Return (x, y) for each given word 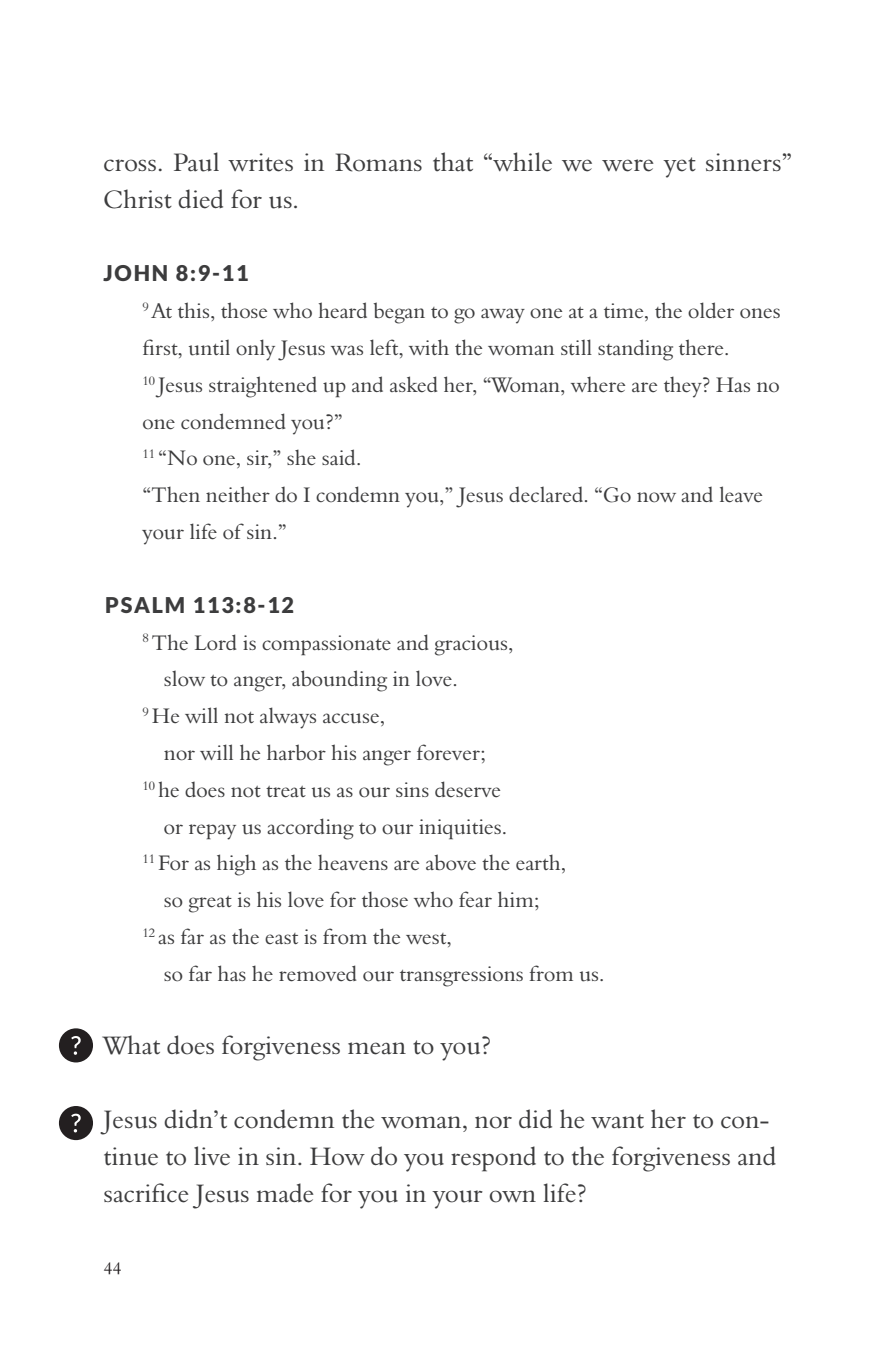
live (212, 1156)
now (656, 497)
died (200, 199)
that (453, 162)
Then (176, 494)
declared (546, 495)
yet (679, 167)
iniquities (461, 829)
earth (539, 863)
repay (212, 832)
